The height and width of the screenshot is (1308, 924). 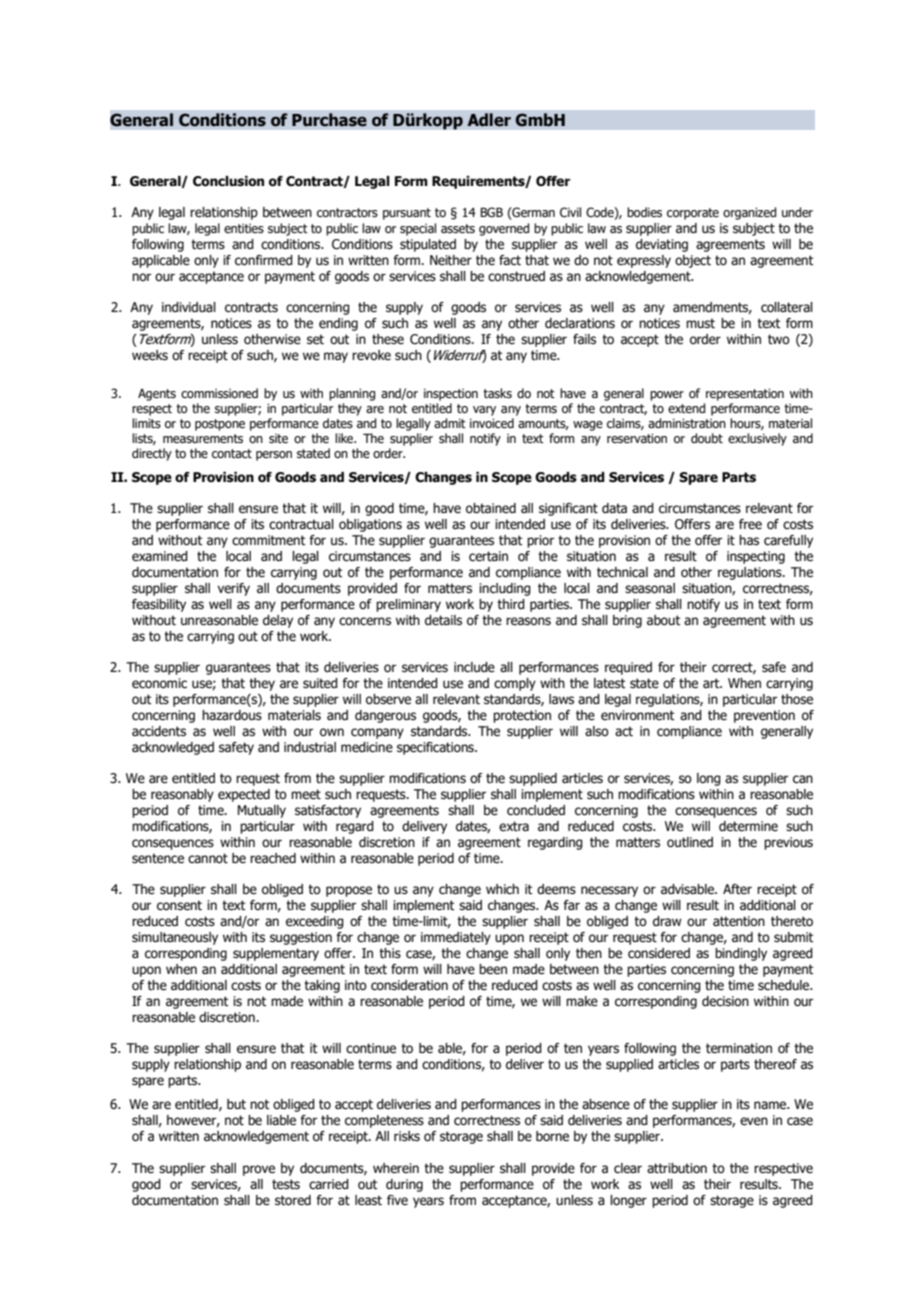 What do you see at coordinates (474, 667) in the screenshot?
I see `include` at bounding box center [474, 667].
